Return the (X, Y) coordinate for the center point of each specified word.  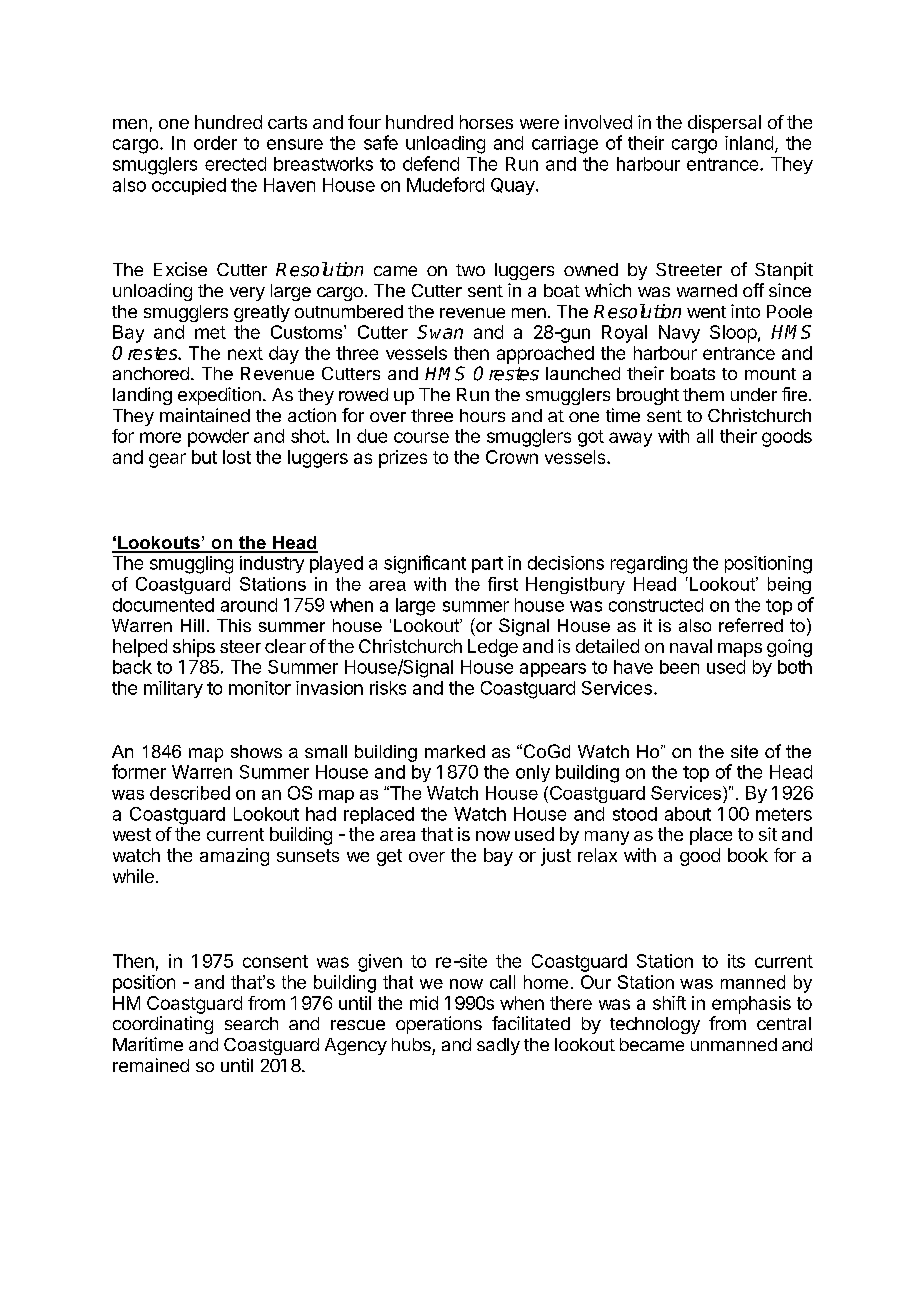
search (251, 1023)
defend (431, 163)
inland (749, 143)
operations (439, 1025)
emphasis (751, 1005)
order (215, 143)
